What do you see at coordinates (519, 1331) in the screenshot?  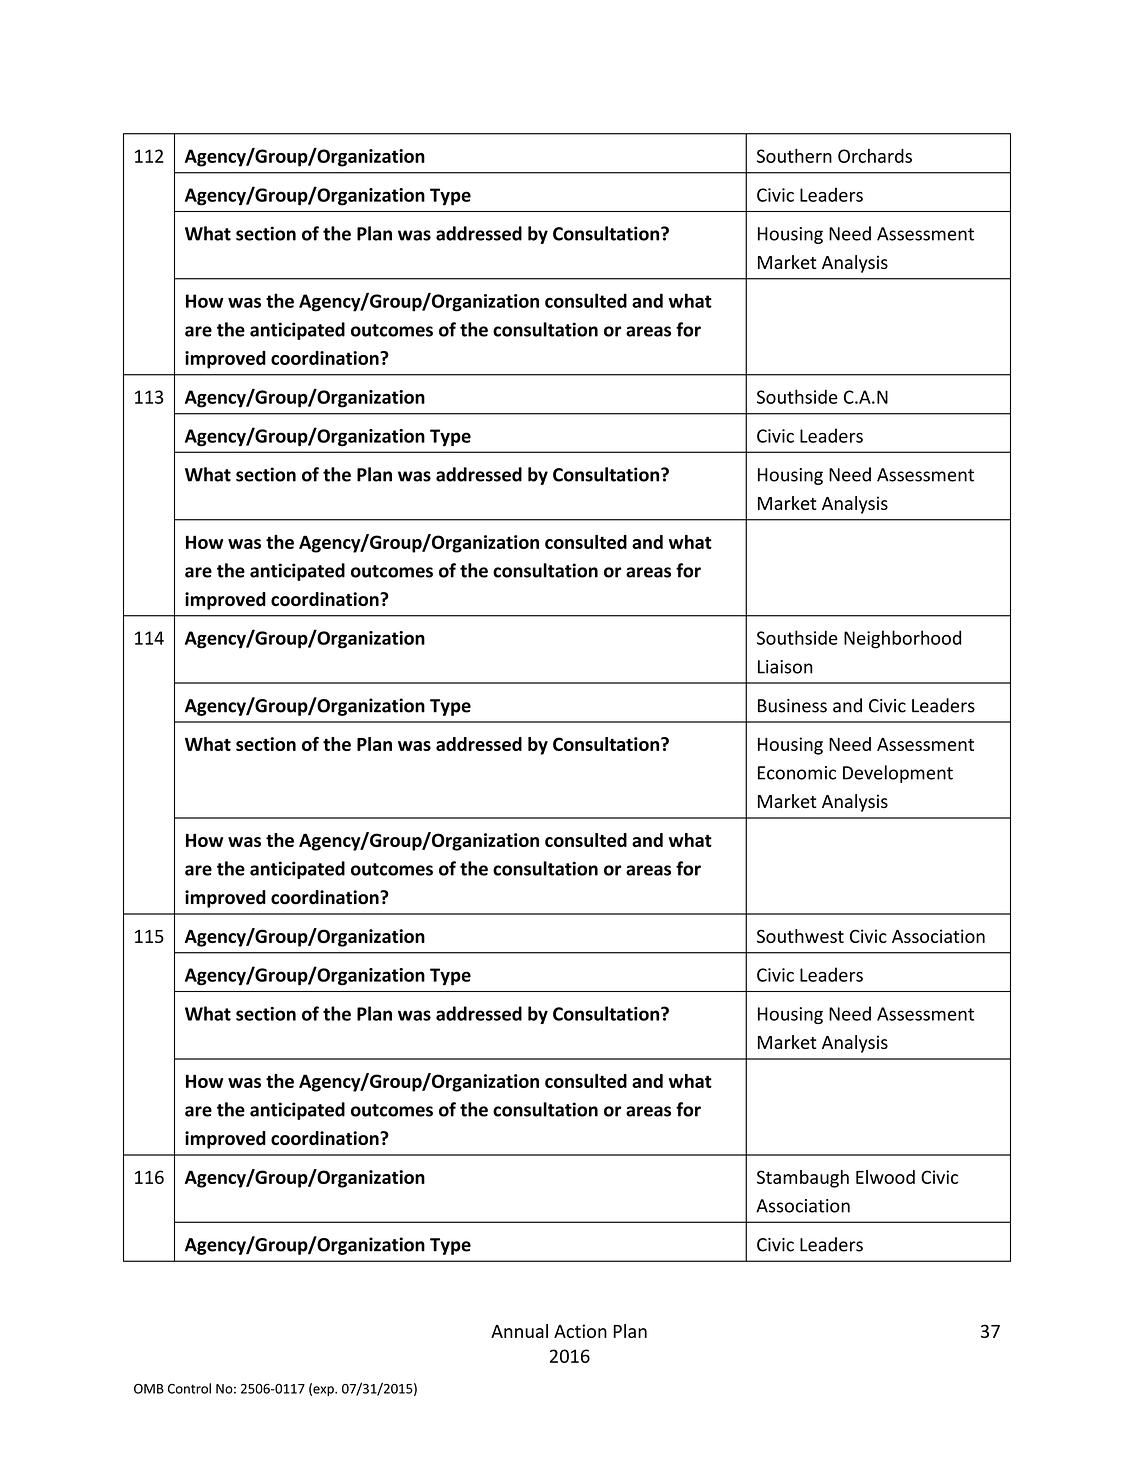 I see `Annual` at bounding box center [519, 1331].
